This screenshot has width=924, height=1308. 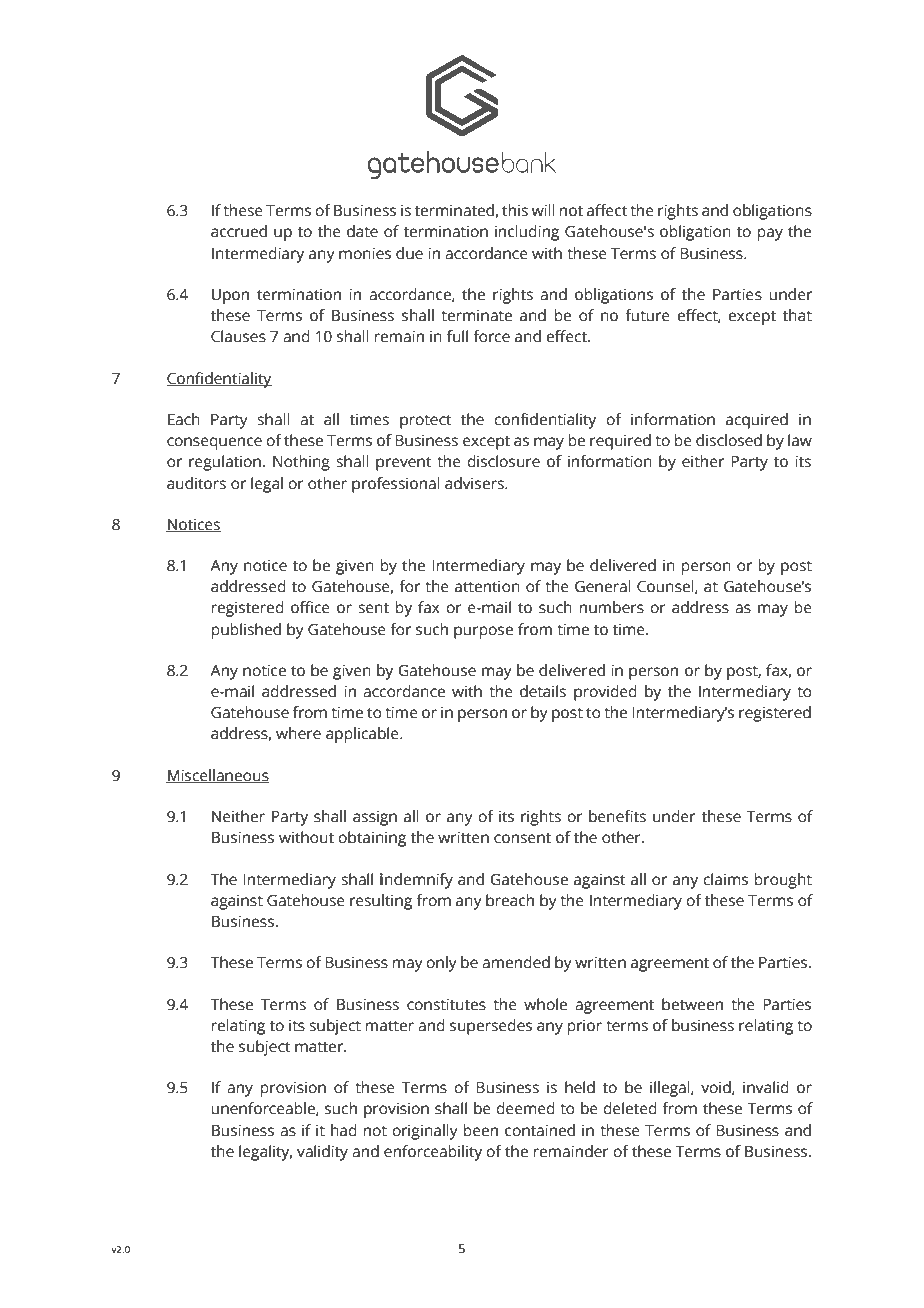 I want to click on pay, so click(x=770, y=234).
